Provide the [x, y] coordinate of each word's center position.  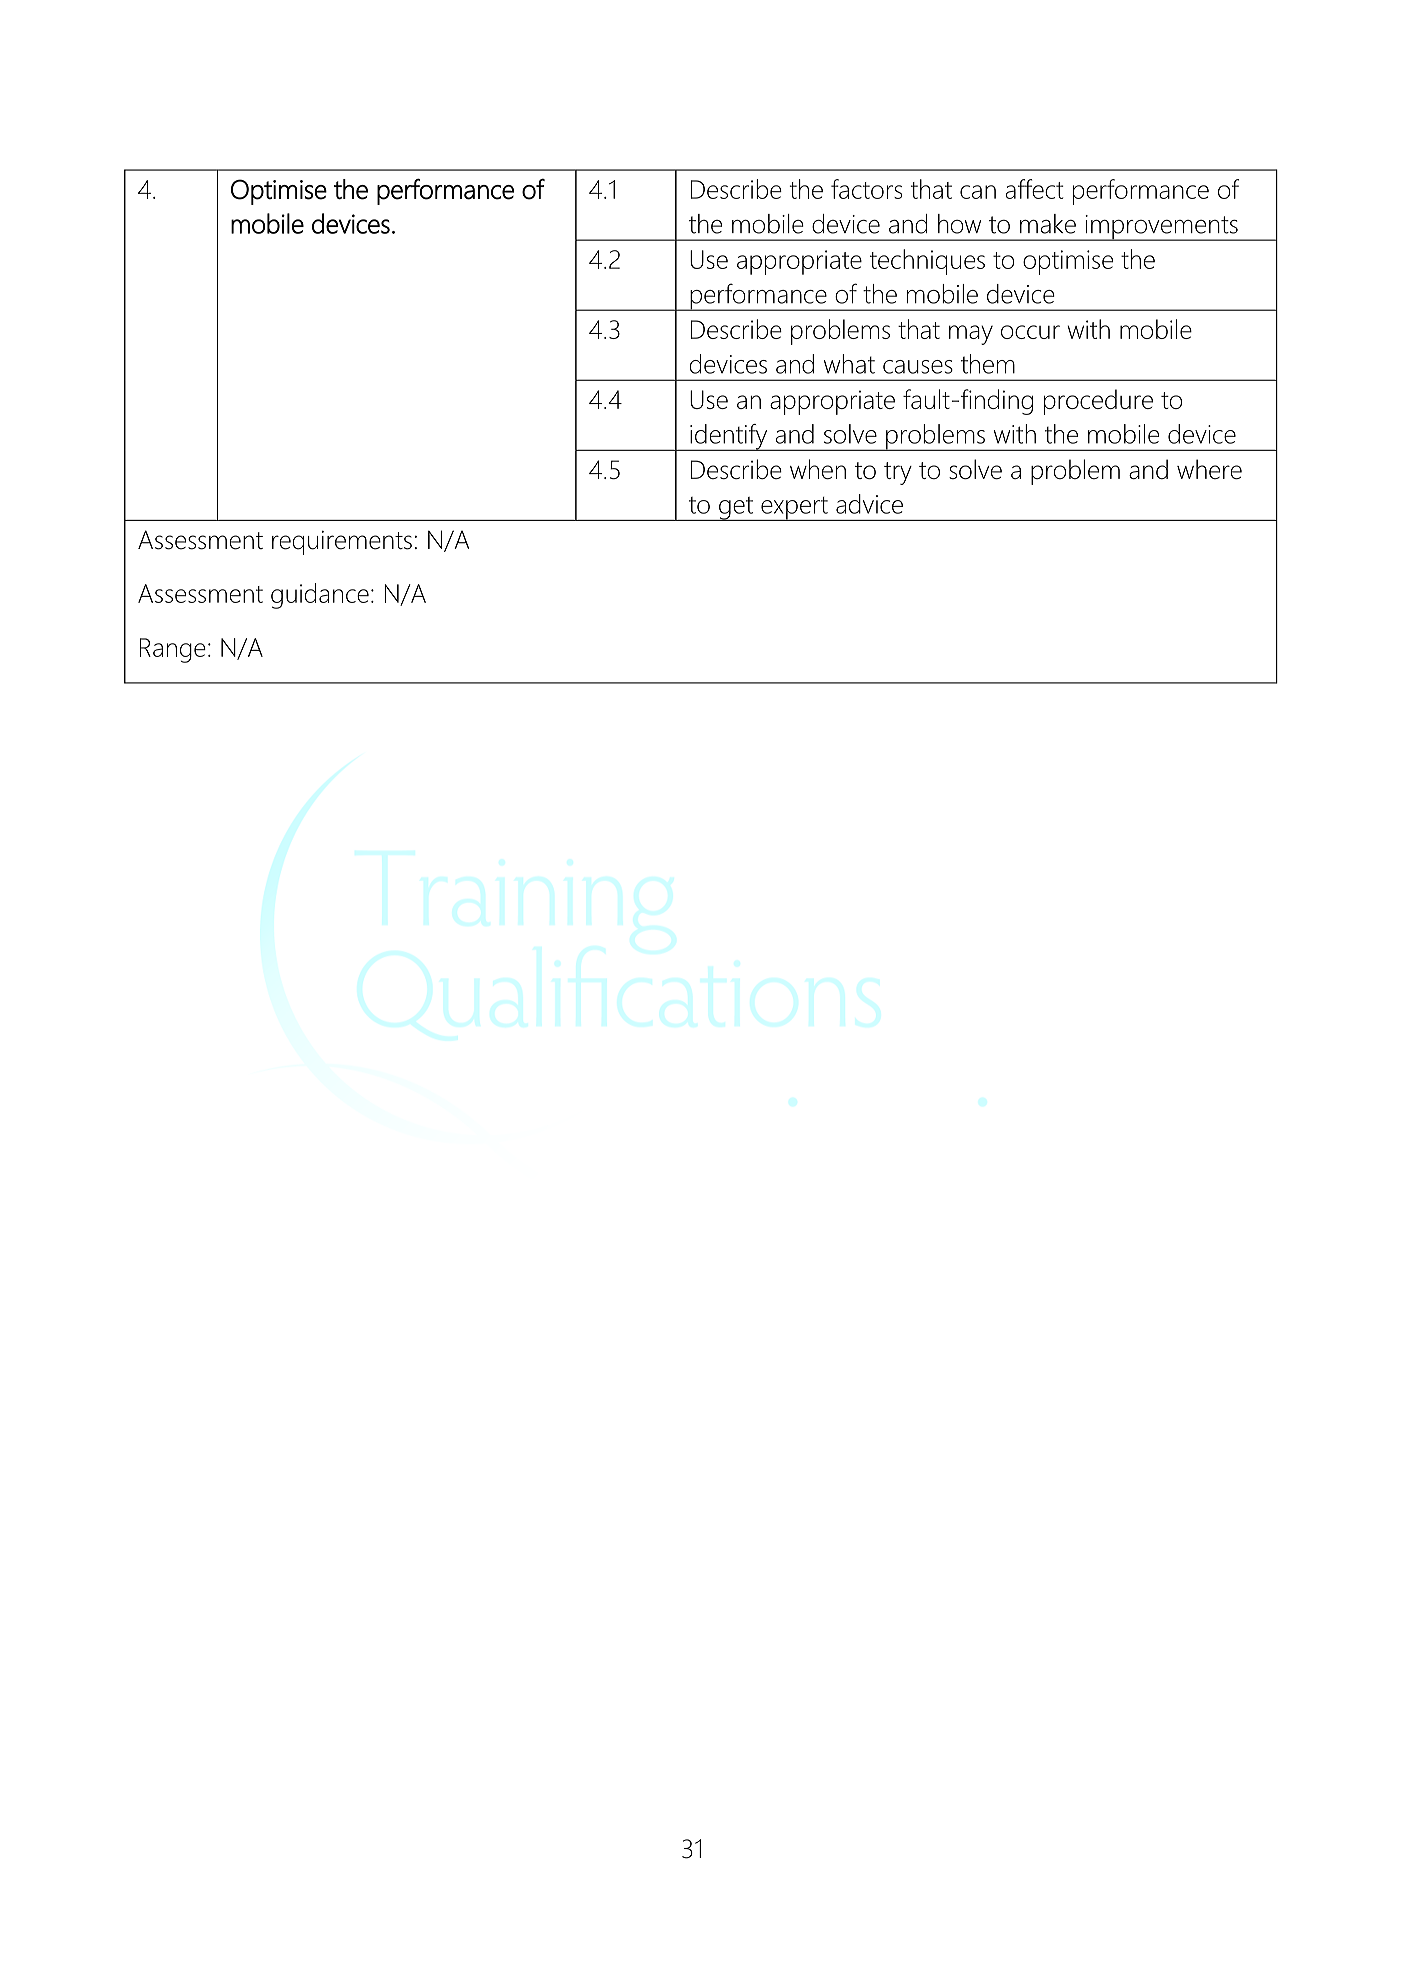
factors [867, 189]
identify [729, 437]
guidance [320, 596]
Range [173, 650]
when [818, 469]
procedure [1098, 402]
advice [869, 504]
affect [1034, 189]
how [959, 224]
